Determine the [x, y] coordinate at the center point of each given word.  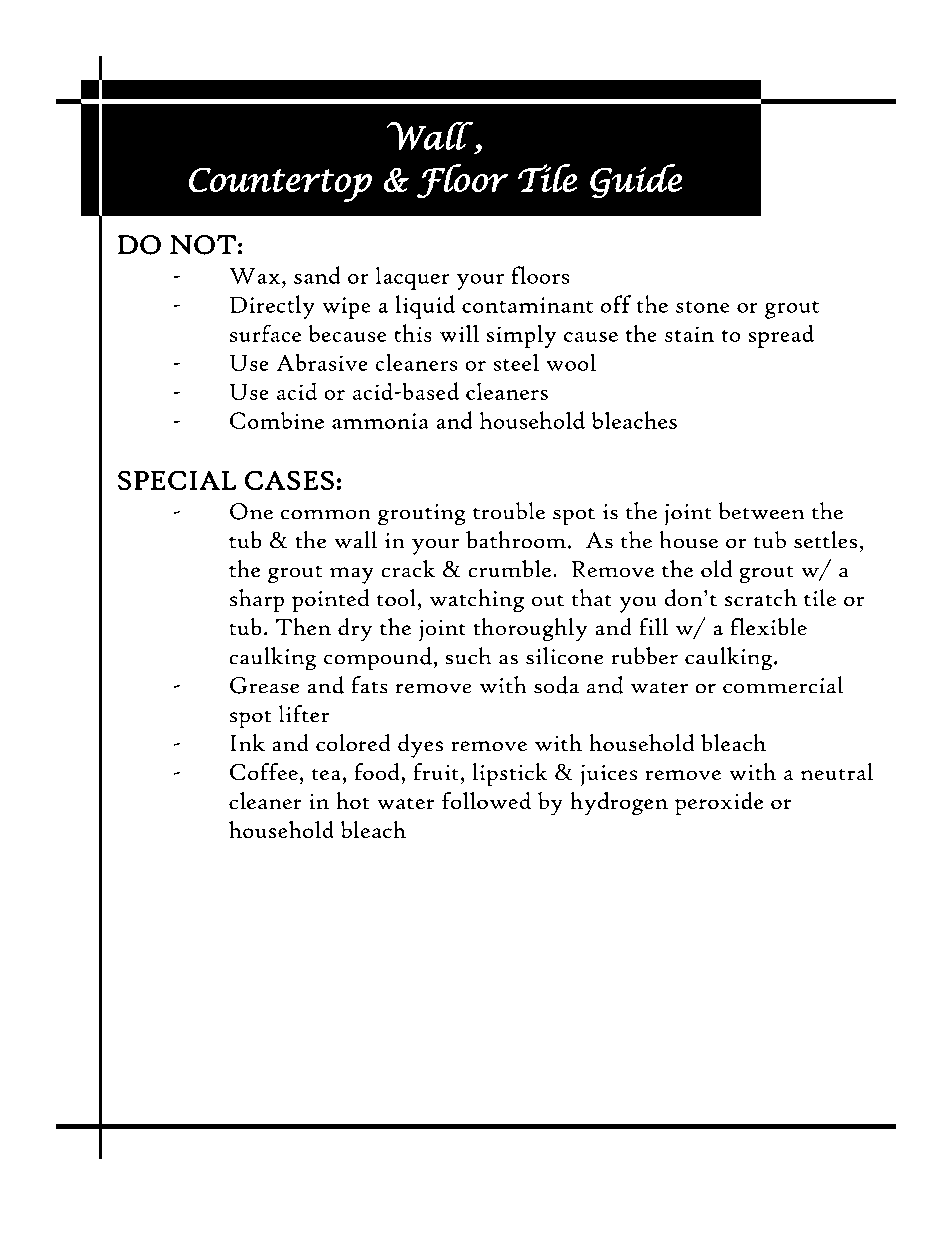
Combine [277, 420]
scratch [761, 598]
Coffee [264, 772]
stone [703, 307]
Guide [636, 181]
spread [781, 336]
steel [516, 362]
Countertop [280, 184]
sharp [257, 601]
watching [476, 600]
